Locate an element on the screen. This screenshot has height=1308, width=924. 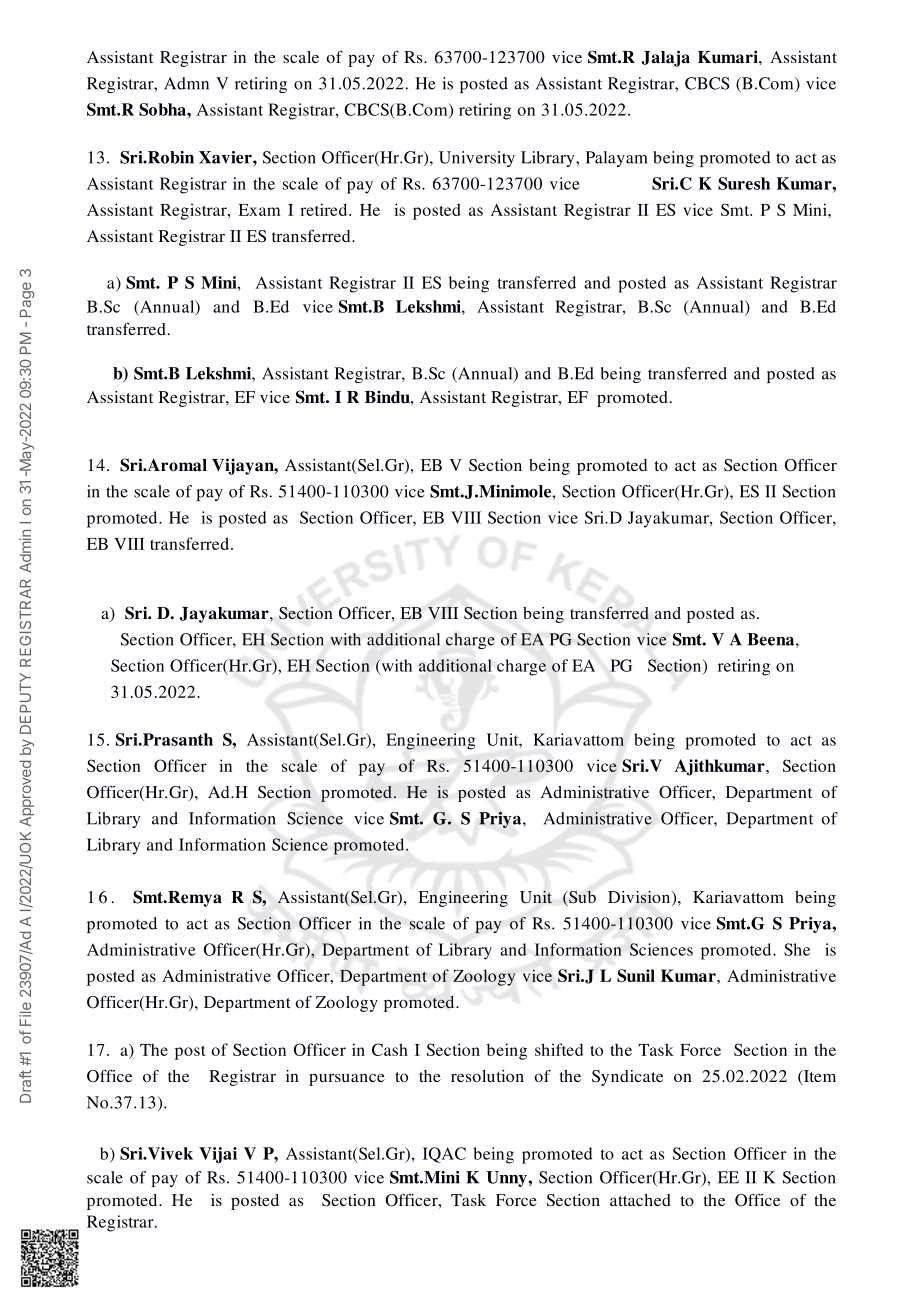
Sunil is located at coordinates (636, 975).
